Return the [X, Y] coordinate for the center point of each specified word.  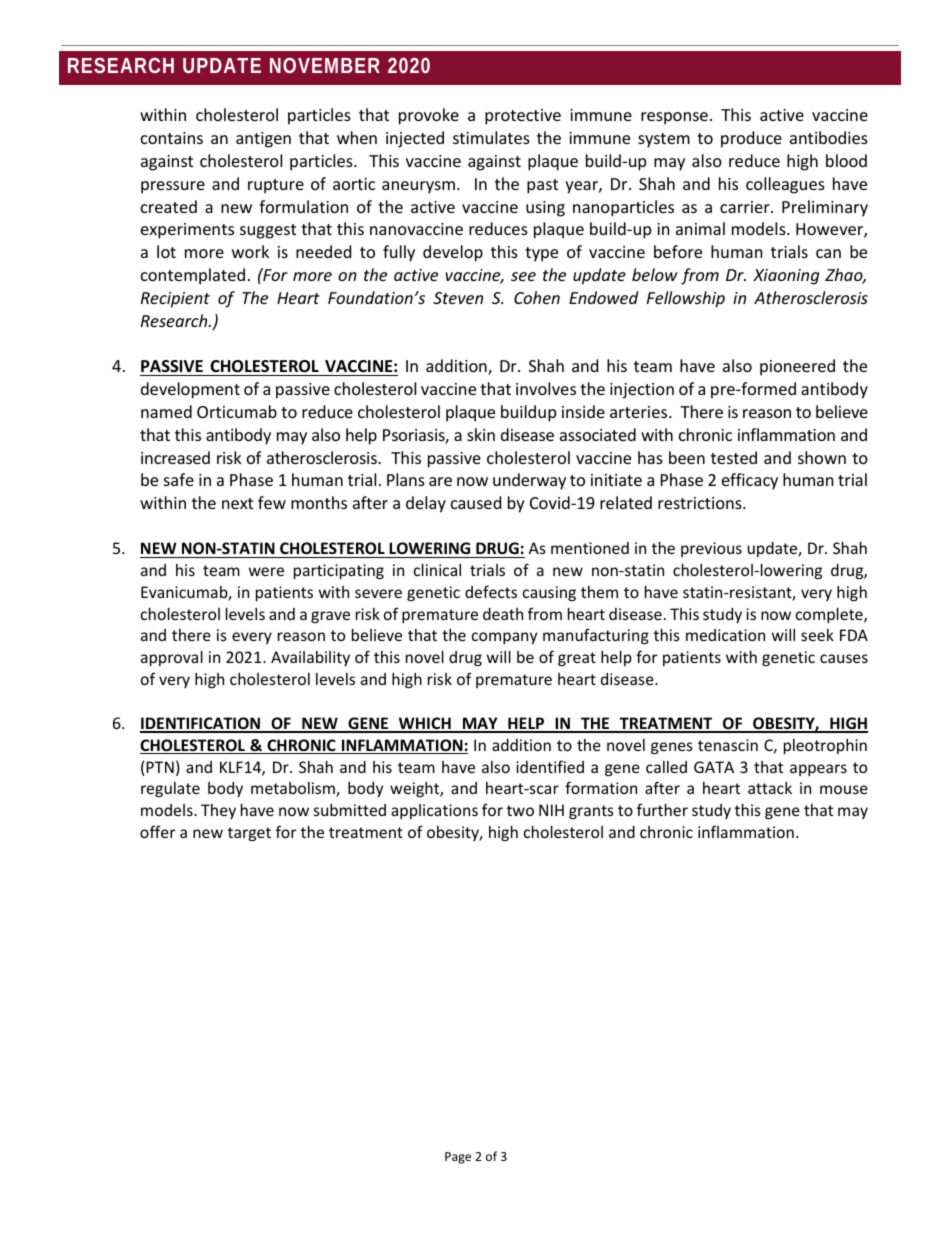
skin [481, 434]
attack [770, 788]
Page [458, 1158]
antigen [263, 140]
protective [523, 117]
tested [734, 457]
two [520, 810]
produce [751, 139]
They [218, 811]
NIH [551, 810]
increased [175, 457]
